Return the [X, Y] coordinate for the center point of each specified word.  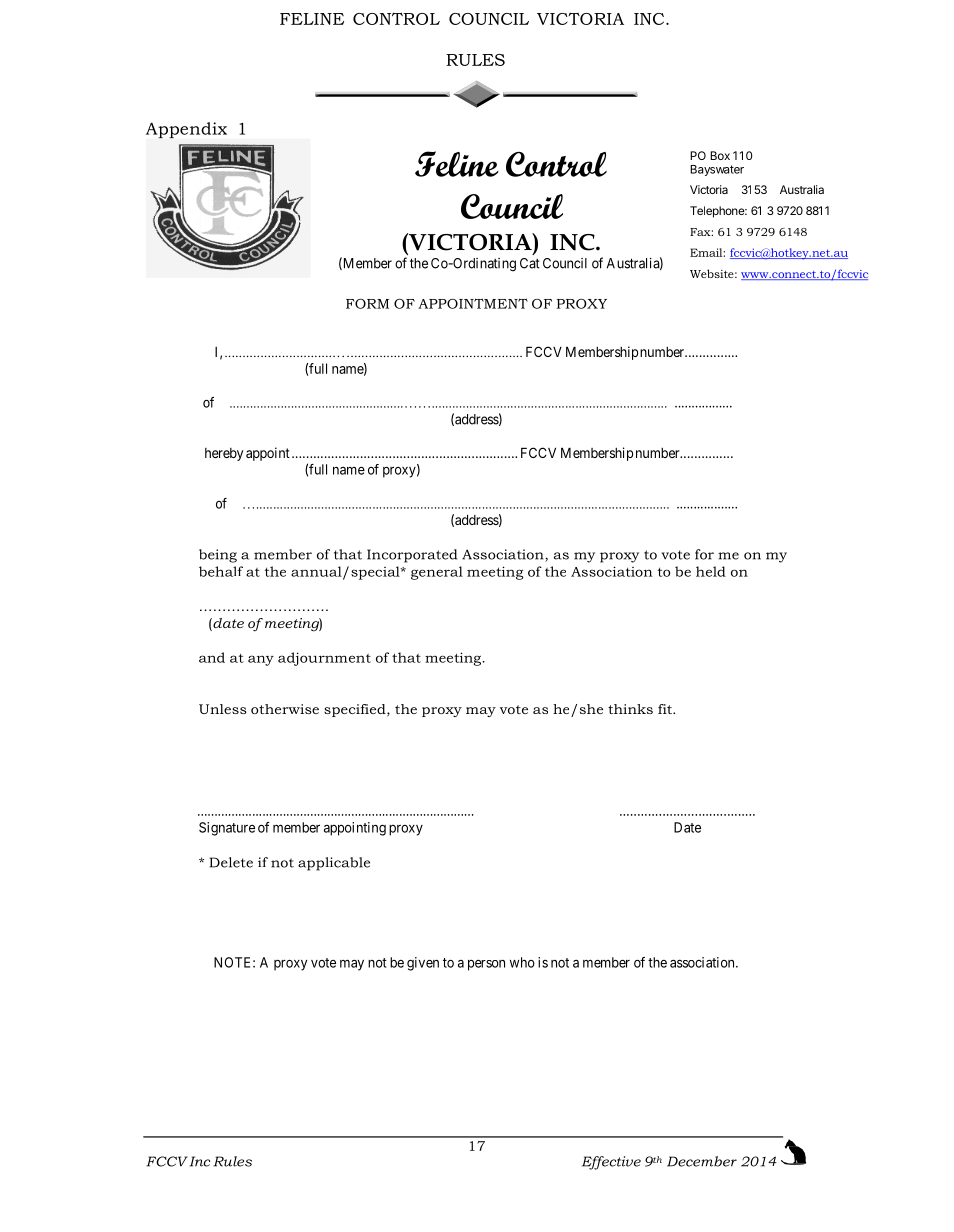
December [702, 1161]
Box [720, 155]
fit [666, 709]
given [423, 964]
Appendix [186, 130]
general [437, 573]
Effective [611, 1163]
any [261, 660]
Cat [530, 263]
